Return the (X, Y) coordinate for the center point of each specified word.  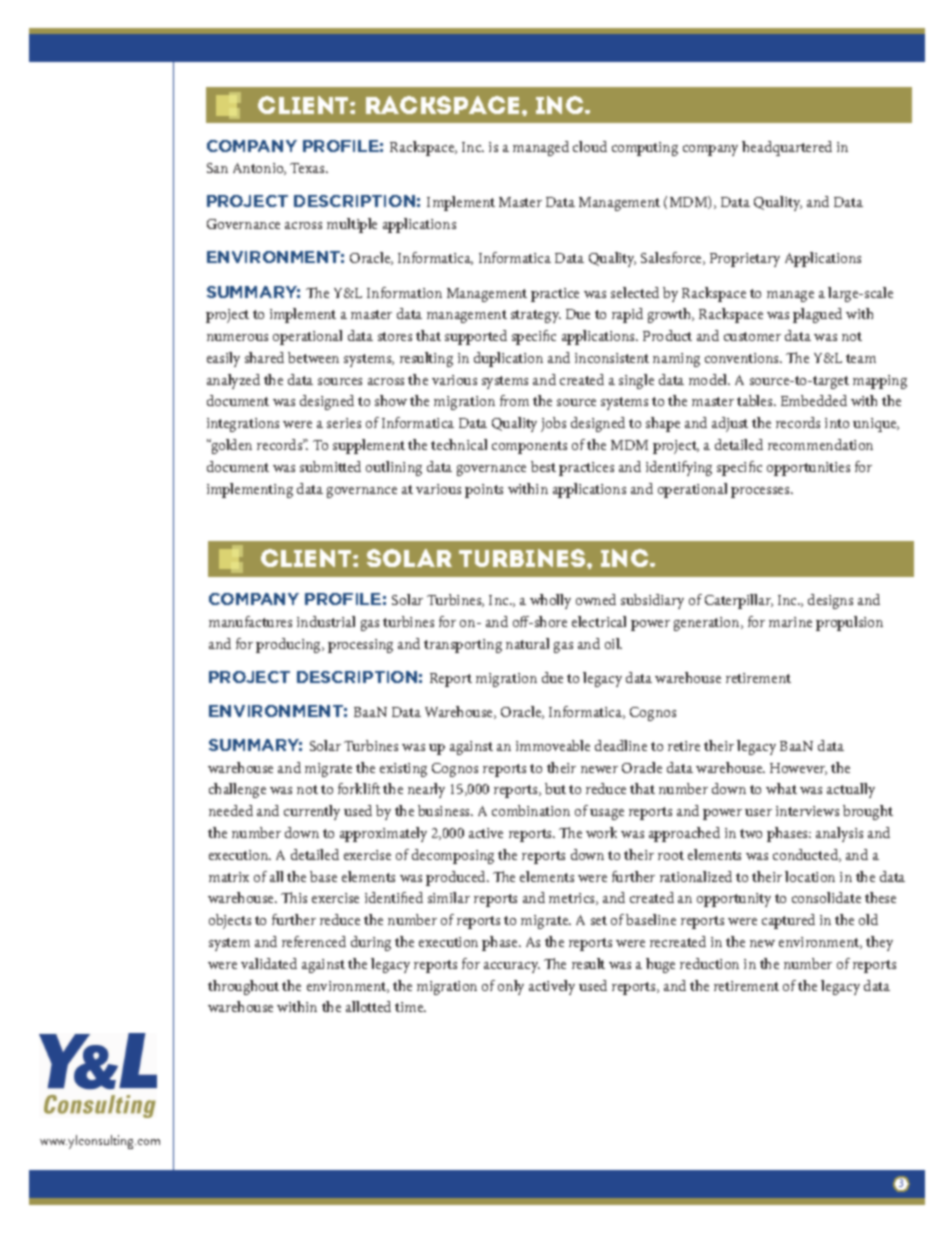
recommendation (820, 444)
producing (289, 645)
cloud (590, 146)
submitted (330, 466)
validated (269, 963)
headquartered (787, 148)
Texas (308, 168)
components (529, 447)
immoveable (553, 745)
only (511, 987)
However (798, 769)
